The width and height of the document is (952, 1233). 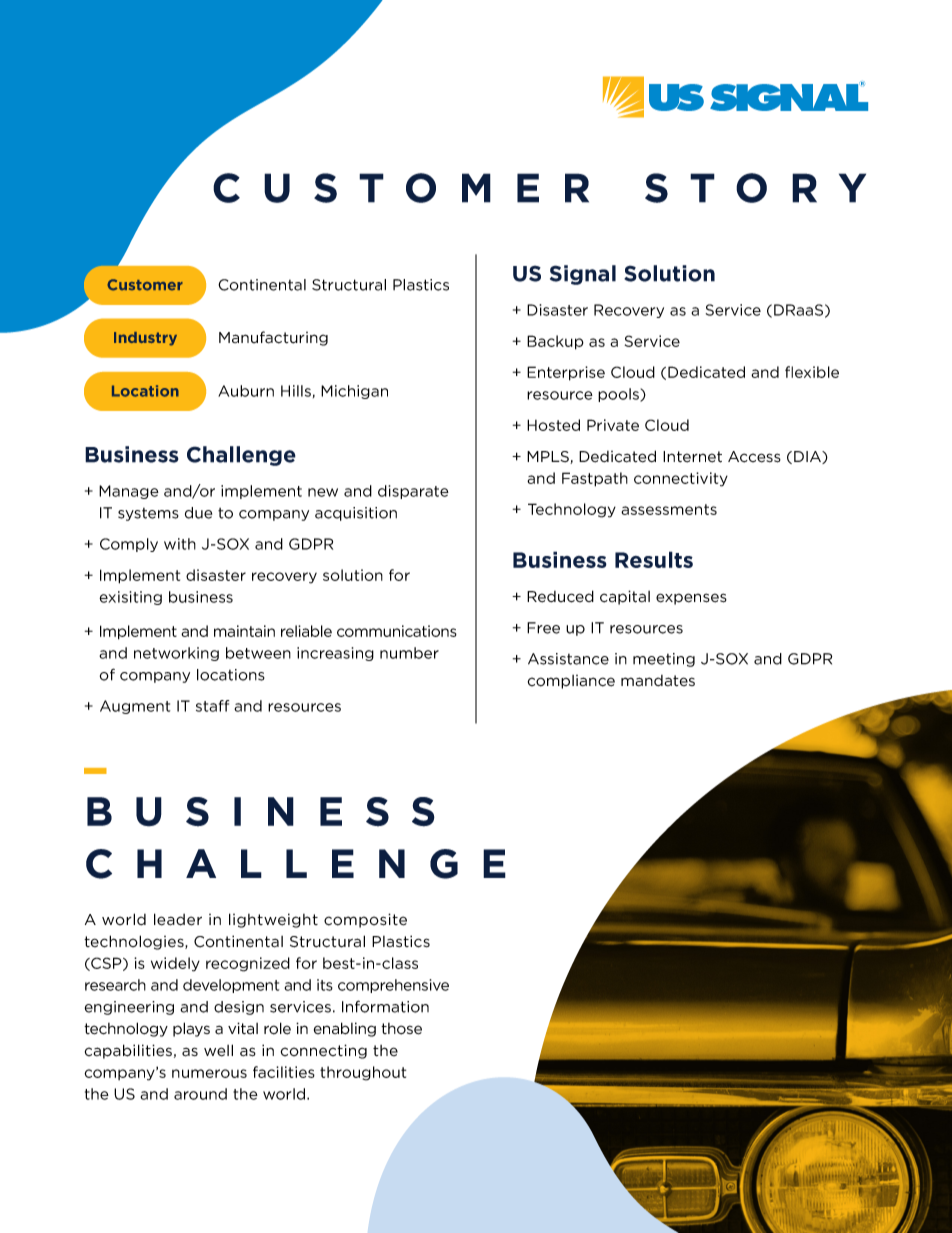 What do you see at coordinates (385, 1006) in the document?
I see `Information` at bounding box center [385, 1006].
